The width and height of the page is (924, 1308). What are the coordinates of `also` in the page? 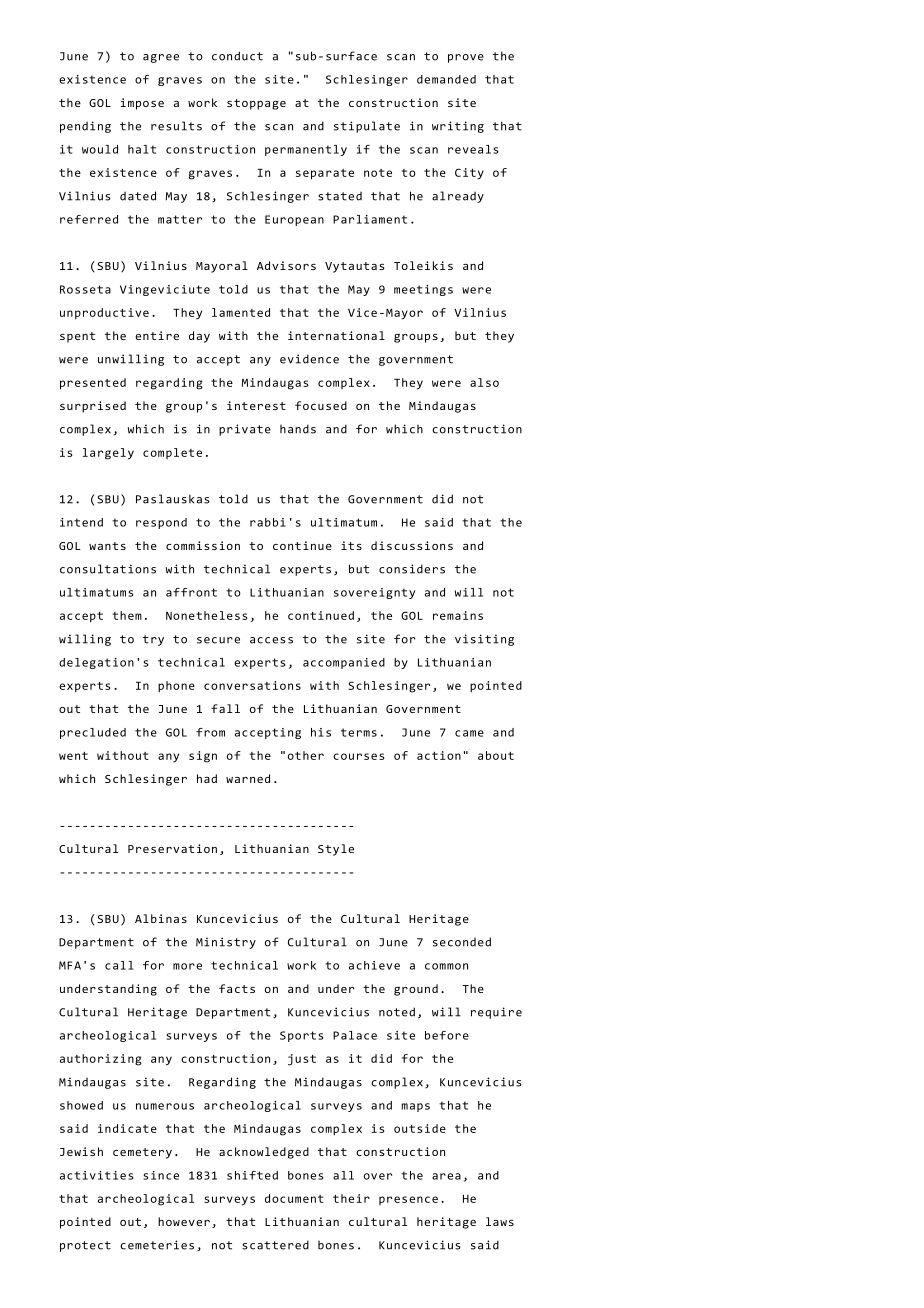 It's located at (484, 382).
